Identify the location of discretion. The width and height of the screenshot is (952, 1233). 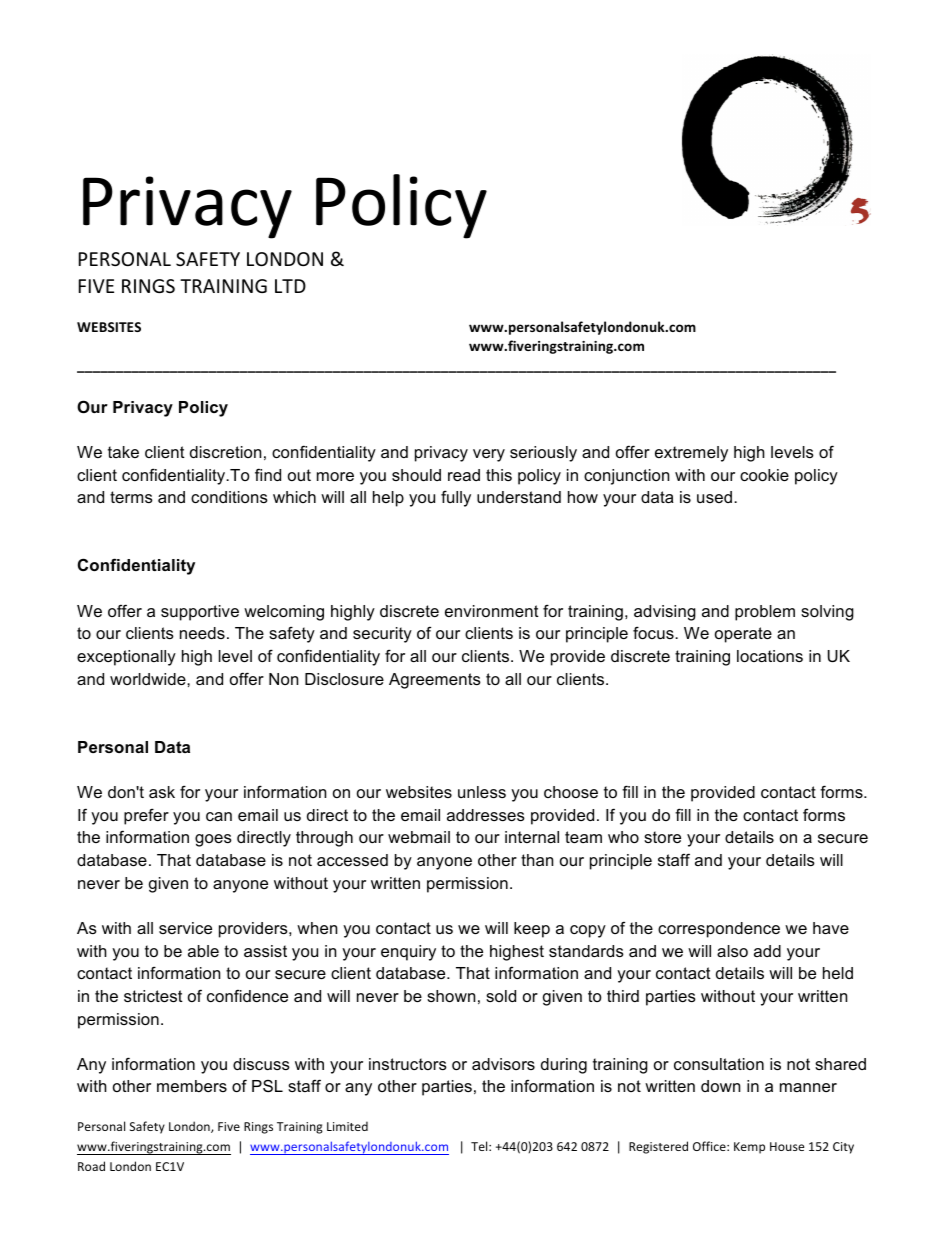
(225, 452).
